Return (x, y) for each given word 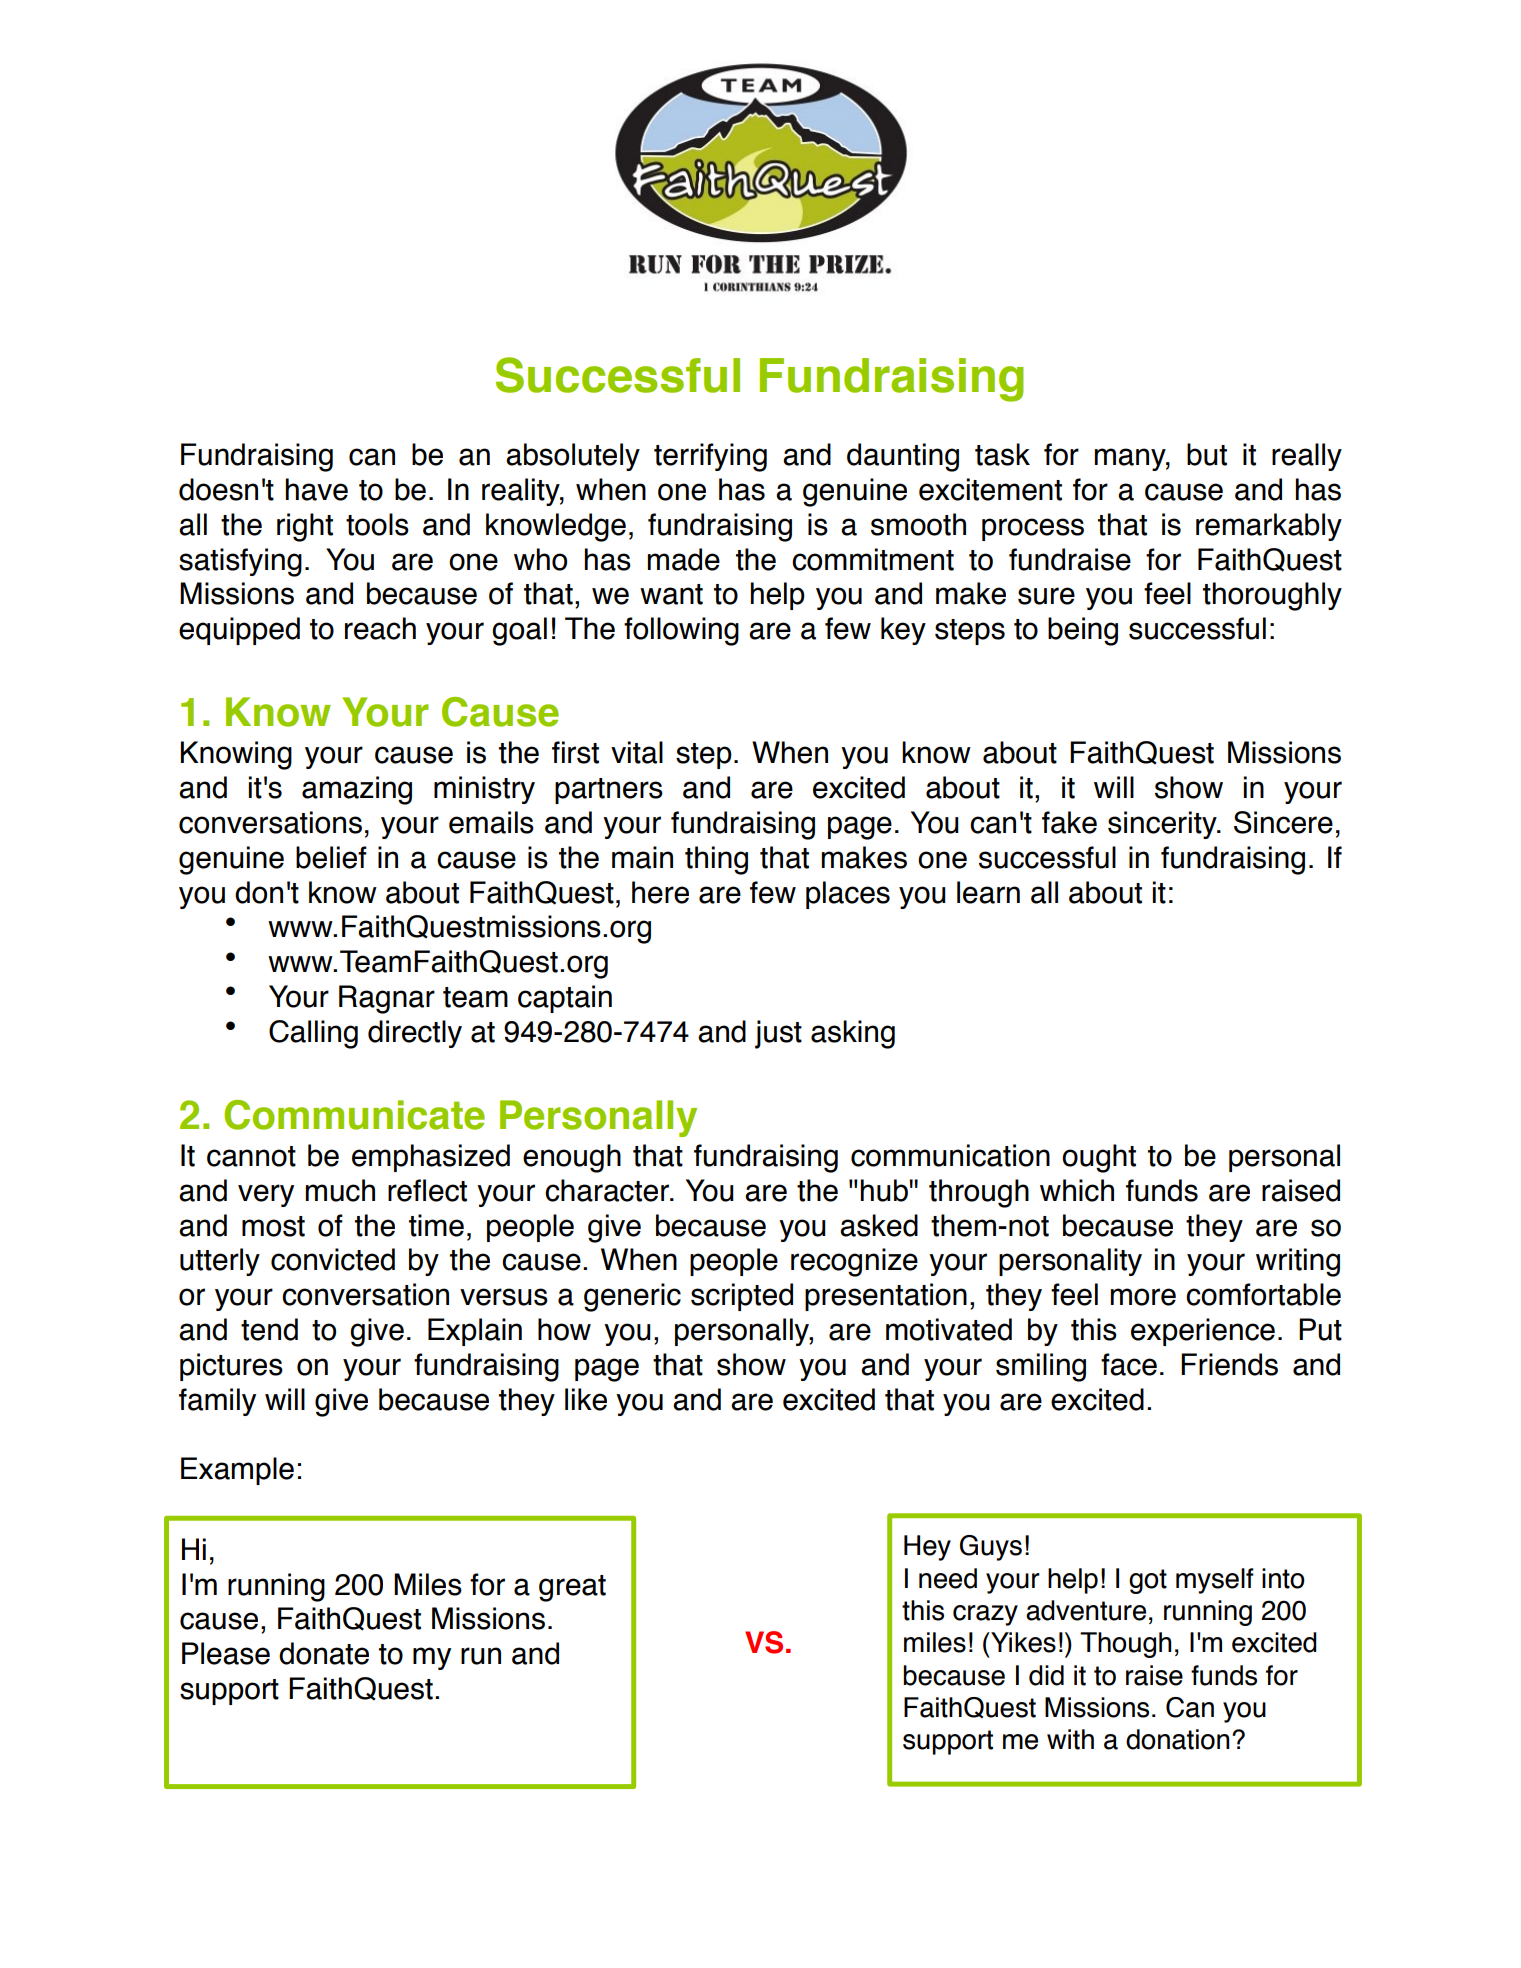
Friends (1229, 1364)
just (778, 1034)
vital (637, 752)
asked (879, 1225)
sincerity (1163, 825)
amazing (357, 790)
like (586, 1399)
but (1207, 454)
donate (324, 1653)
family (217, 1402)
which (1077, 1190)
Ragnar (387, 999)
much (340, 1190)
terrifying (710, 457)
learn (988, 892)
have (316, 489)
